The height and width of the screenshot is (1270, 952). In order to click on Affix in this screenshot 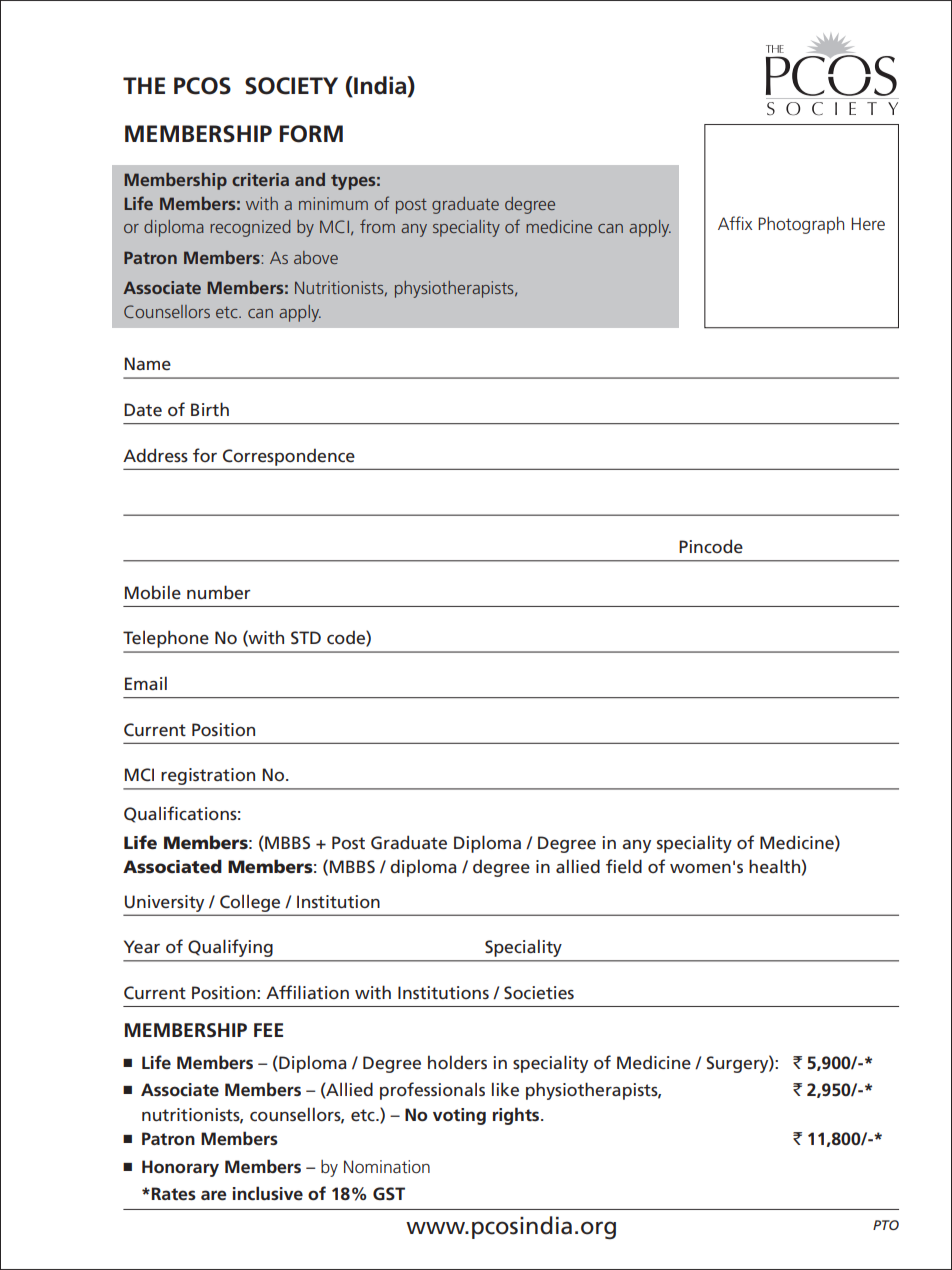, I will do `click(735, 223)`.
